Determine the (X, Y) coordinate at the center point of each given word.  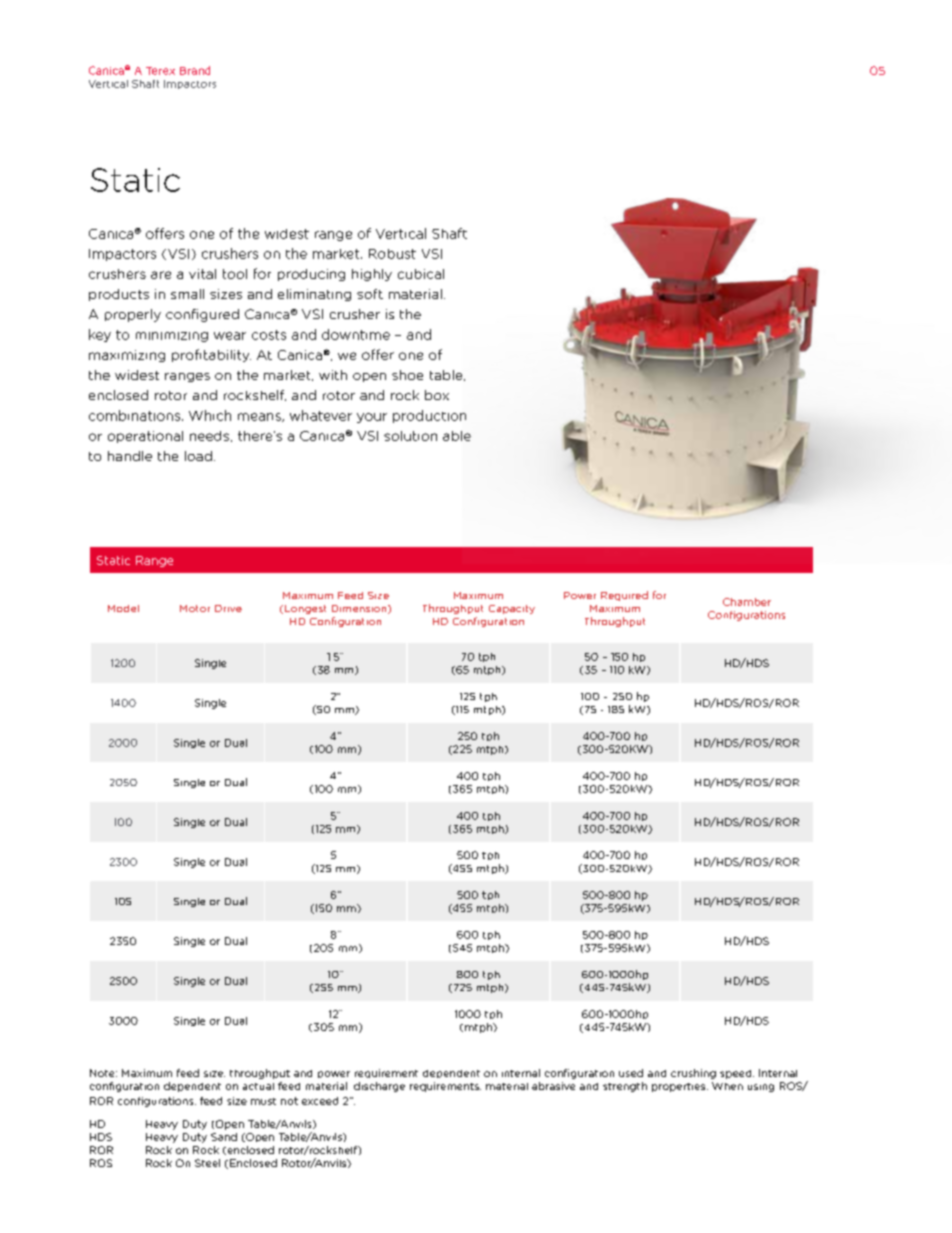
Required (624, 596)
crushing (693, 1074)
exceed (320, 1101)
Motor (195, 608)
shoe (407, 375)
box (437, 395)
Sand (224, 1137)
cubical (421, 274)
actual (258, 1086)
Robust (392, 254)
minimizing (172, 337)
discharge (379, 1087)
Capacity (512, 609)
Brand (195, 70)
